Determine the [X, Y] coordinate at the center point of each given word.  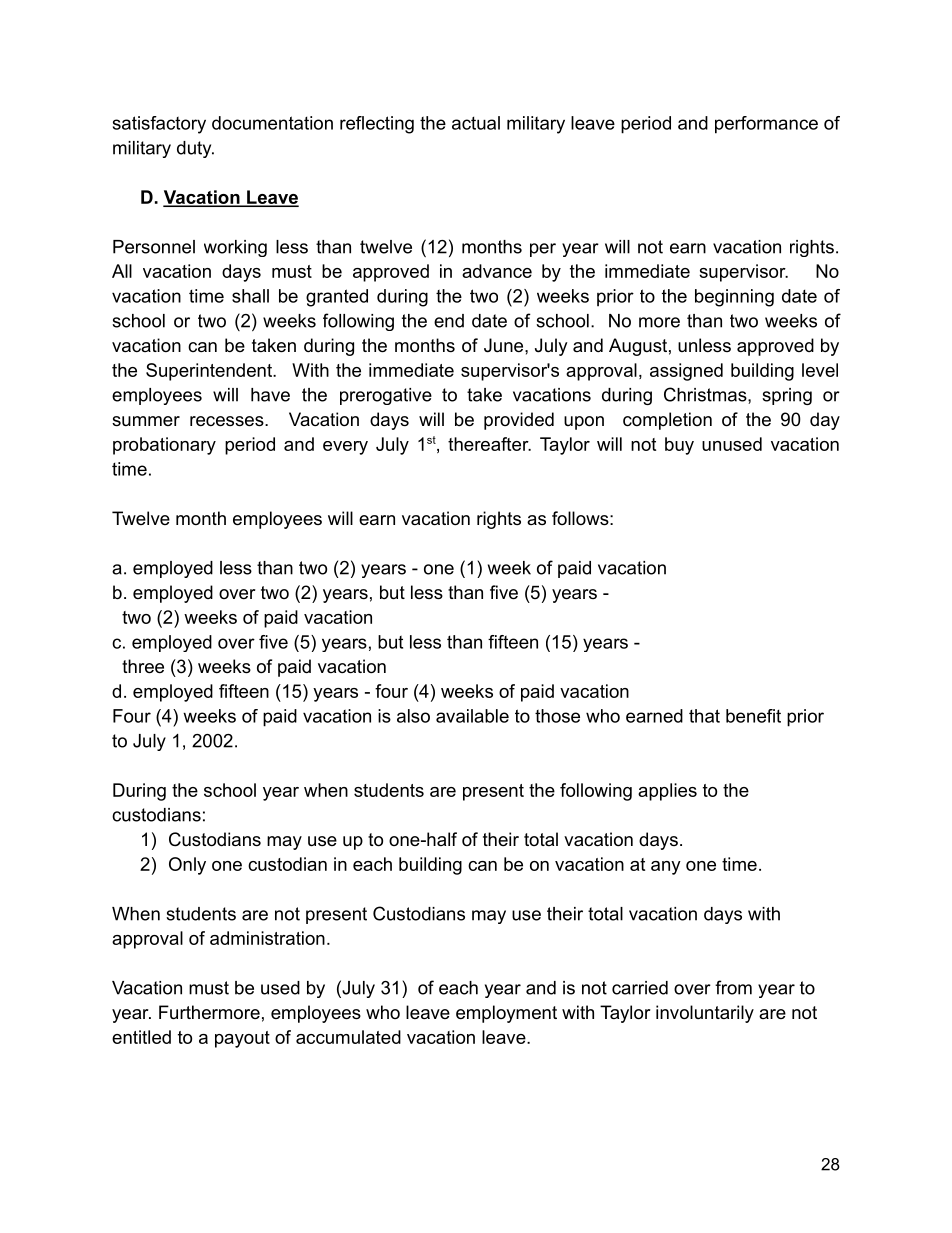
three [143, 666]
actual [476, 123]
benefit [753, 716]
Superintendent [210, 372]
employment [506, 1014]
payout [242, 1039]
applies [667, 792]
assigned [686, 372]
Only [187, 866]
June [505, 345]
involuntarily [705, 1014]
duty [195, 149]
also [413, 716]
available [472, 716]
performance [766, 125]
